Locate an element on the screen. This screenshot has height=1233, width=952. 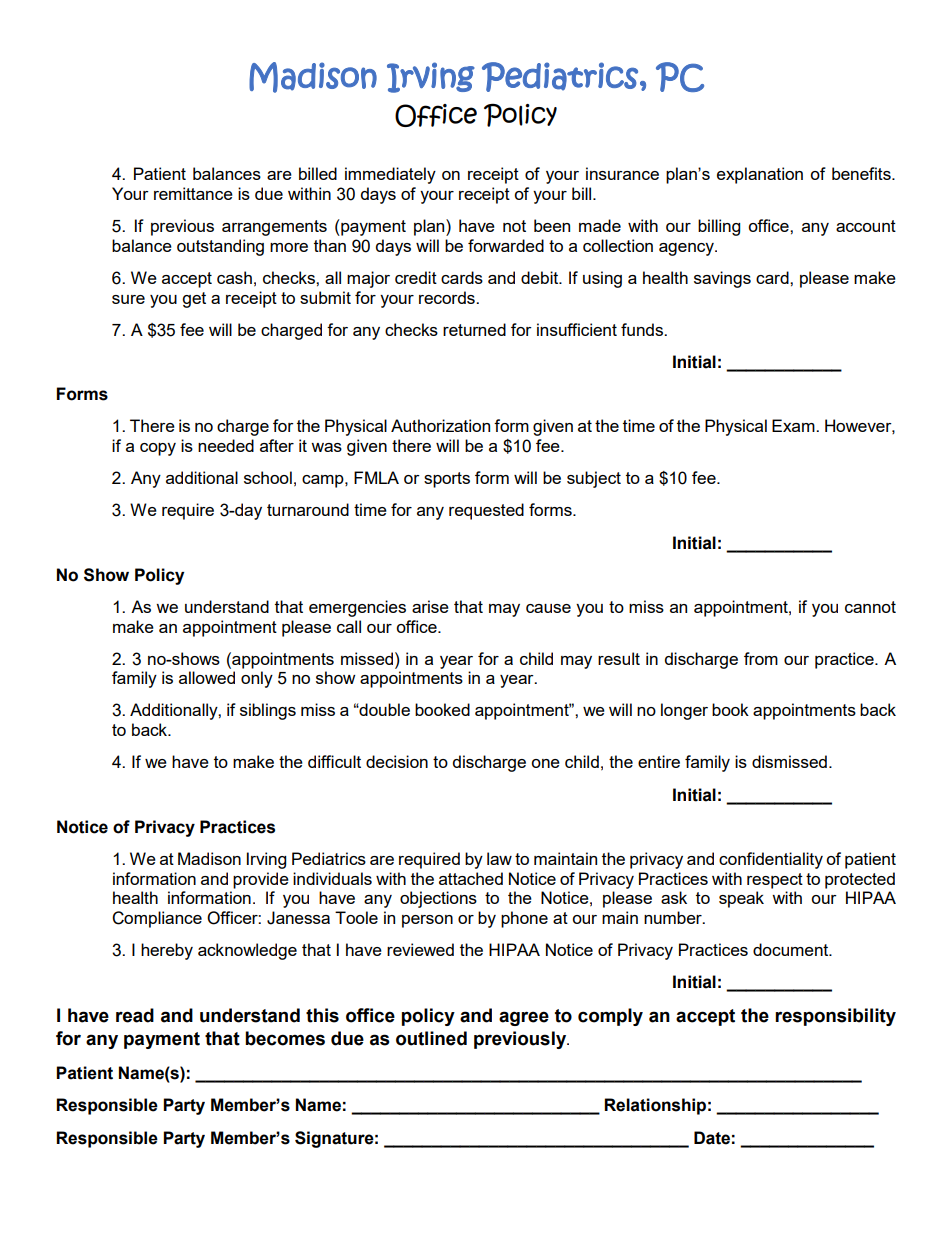
law is located at coordinates (499, 858).
